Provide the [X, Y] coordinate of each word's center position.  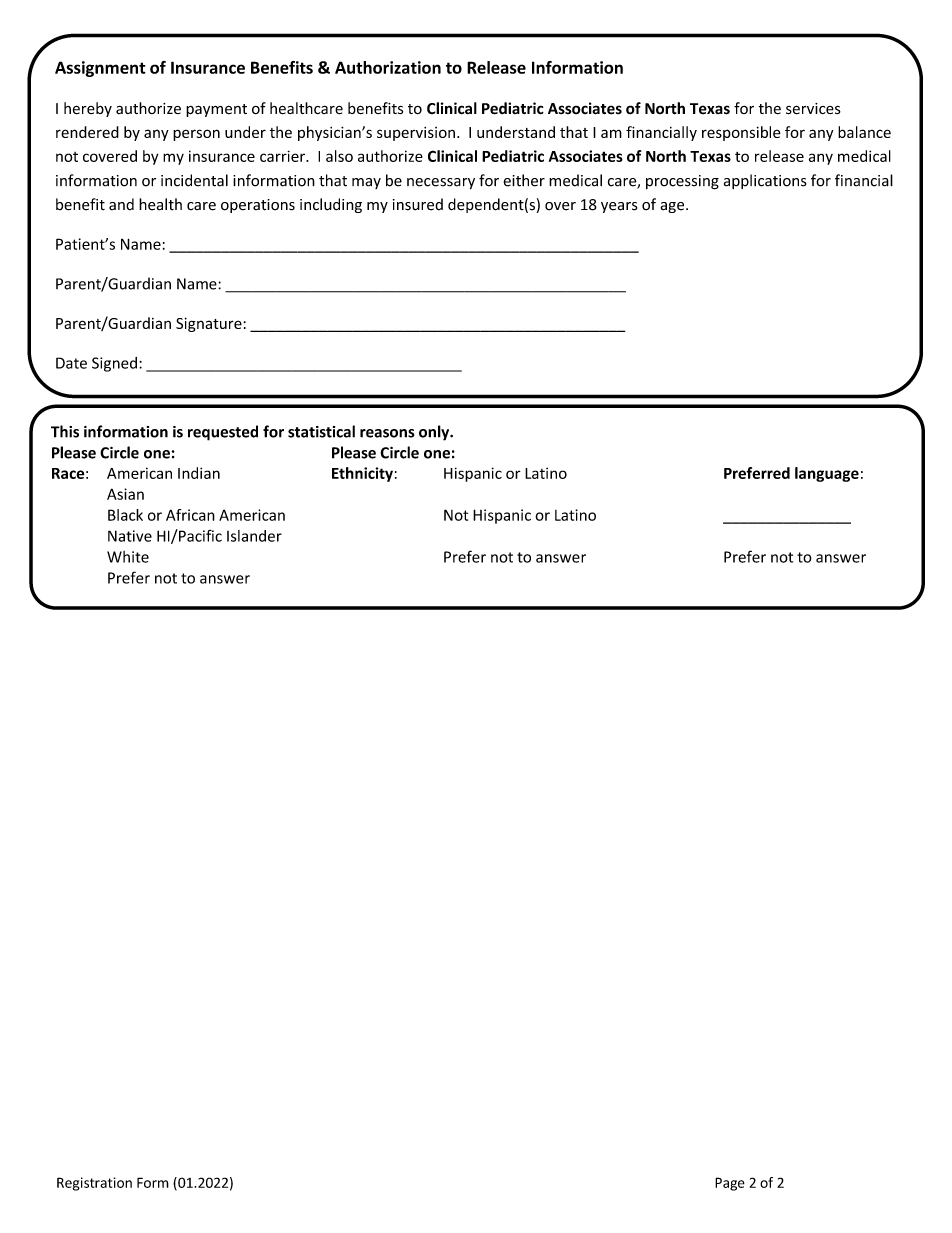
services [813, 109]
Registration [94, 1184]
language [827, 474]
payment [216, 110]
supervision [416, 134]
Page [730, 1184]
